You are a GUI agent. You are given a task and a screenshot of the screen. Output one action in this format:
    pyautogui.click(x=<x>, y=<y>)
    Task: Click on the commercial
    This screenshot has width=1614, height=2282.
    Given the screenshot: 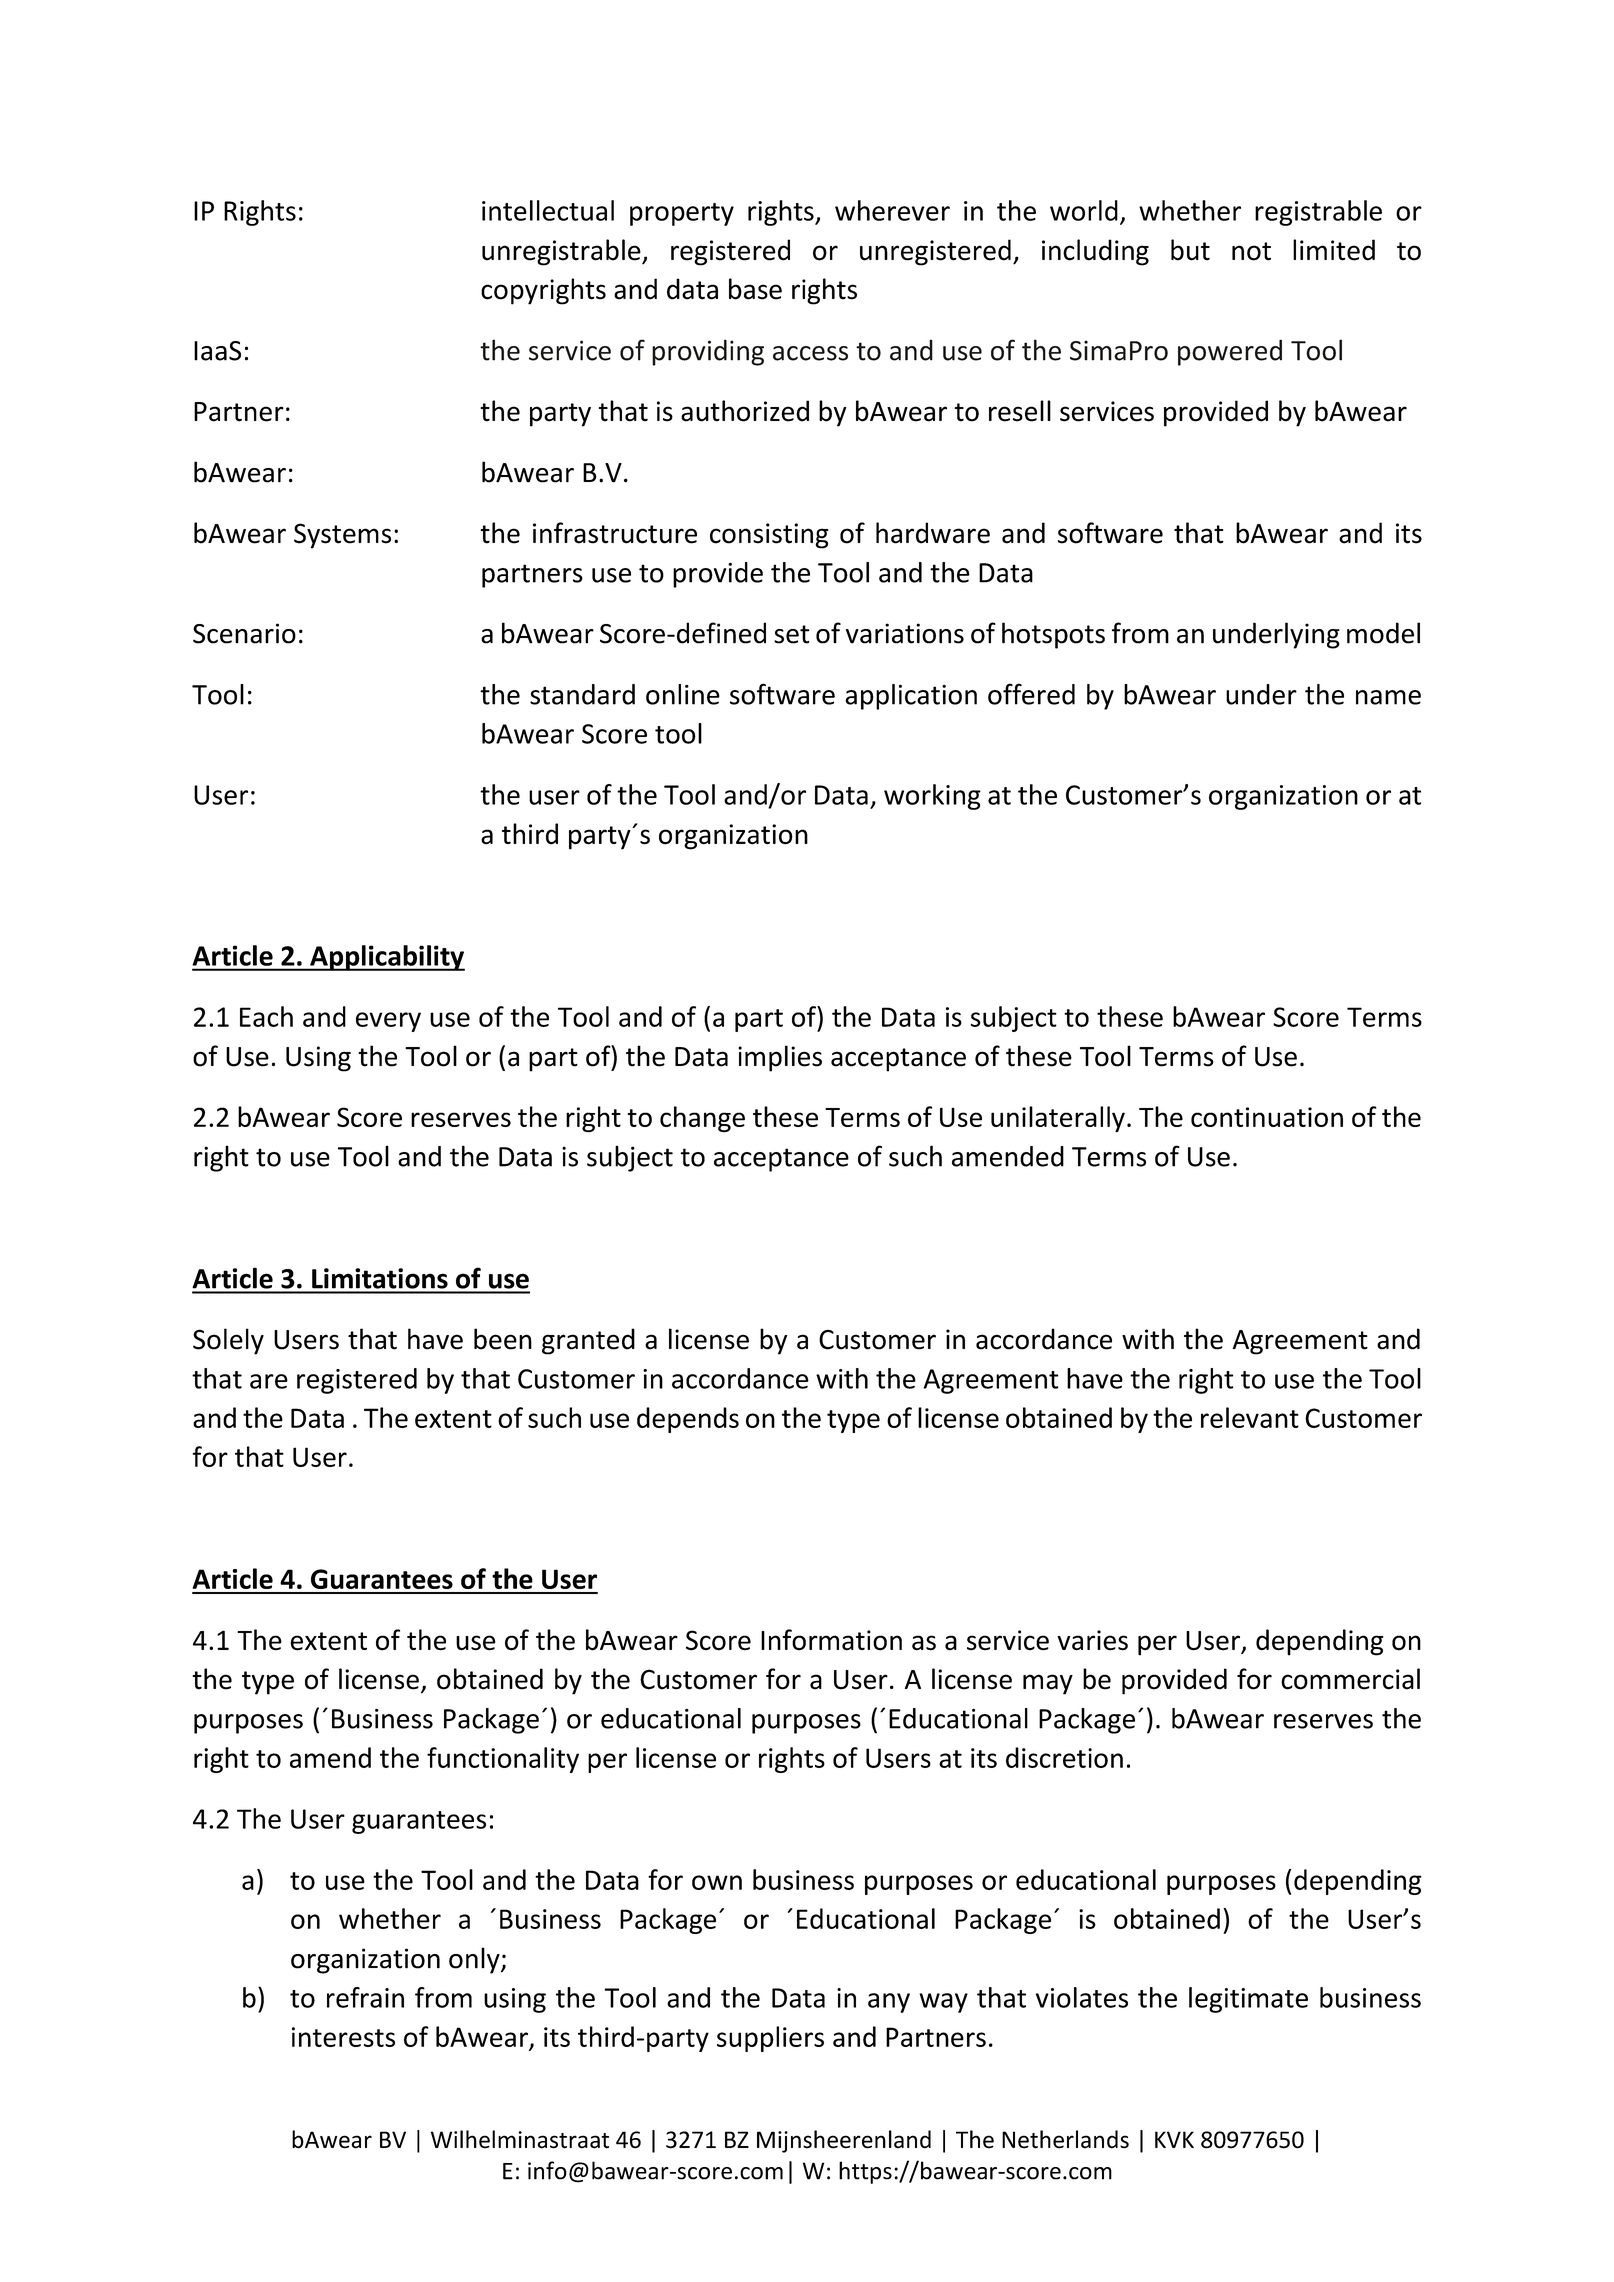 What is the action you would take?
    pyautogui.click(x=1350, y=1679)
